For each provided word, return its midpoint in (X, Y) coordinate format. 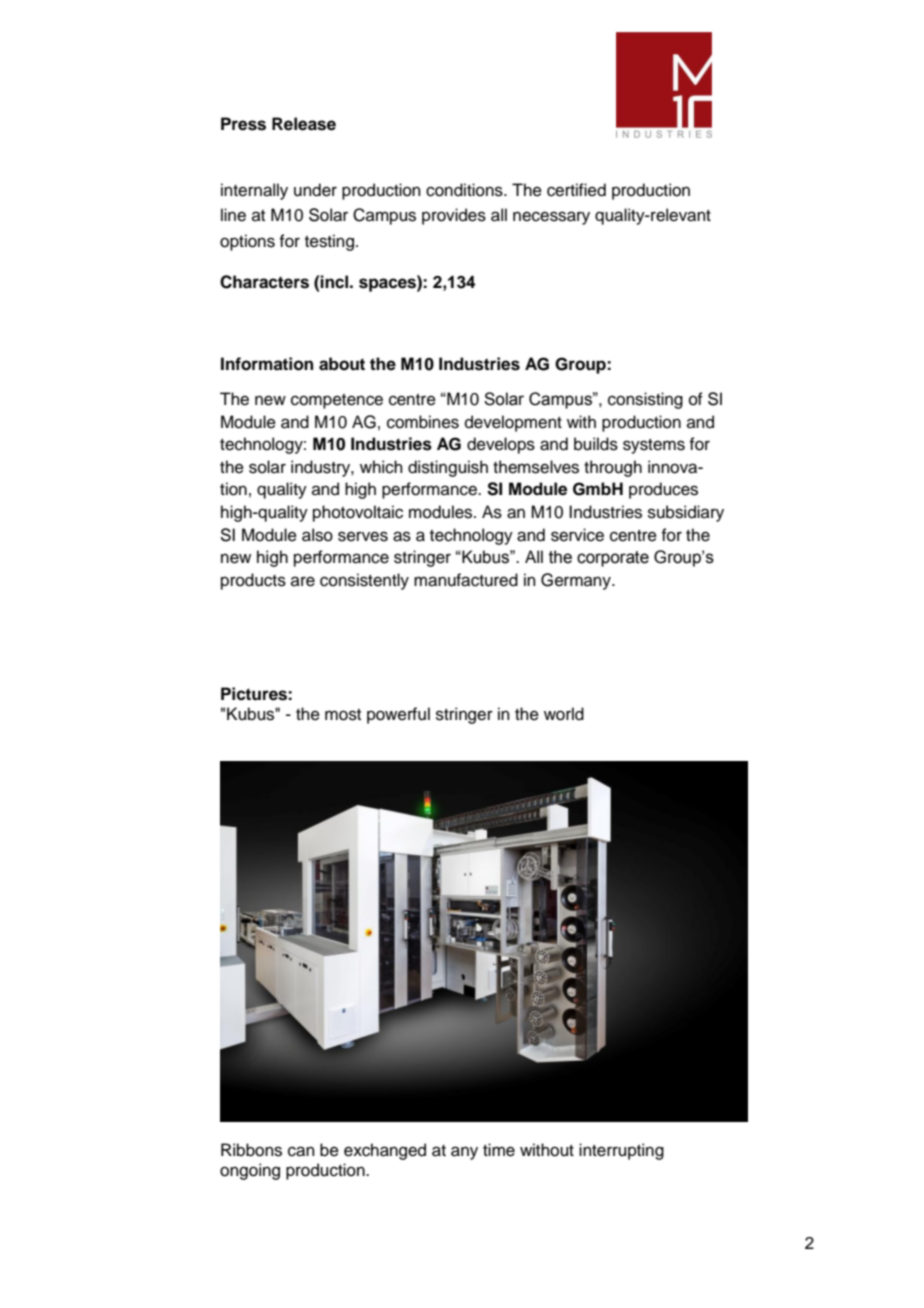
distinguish (448, 468)
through (613, 468)
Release (304, 124)
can (301, 1151)
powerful (398, 715)
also (317, 535)
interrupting (621, 1151)
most (343, 715)
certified (576, 190)
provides (454, 216)
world (564, 714)
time (499, 1150)
